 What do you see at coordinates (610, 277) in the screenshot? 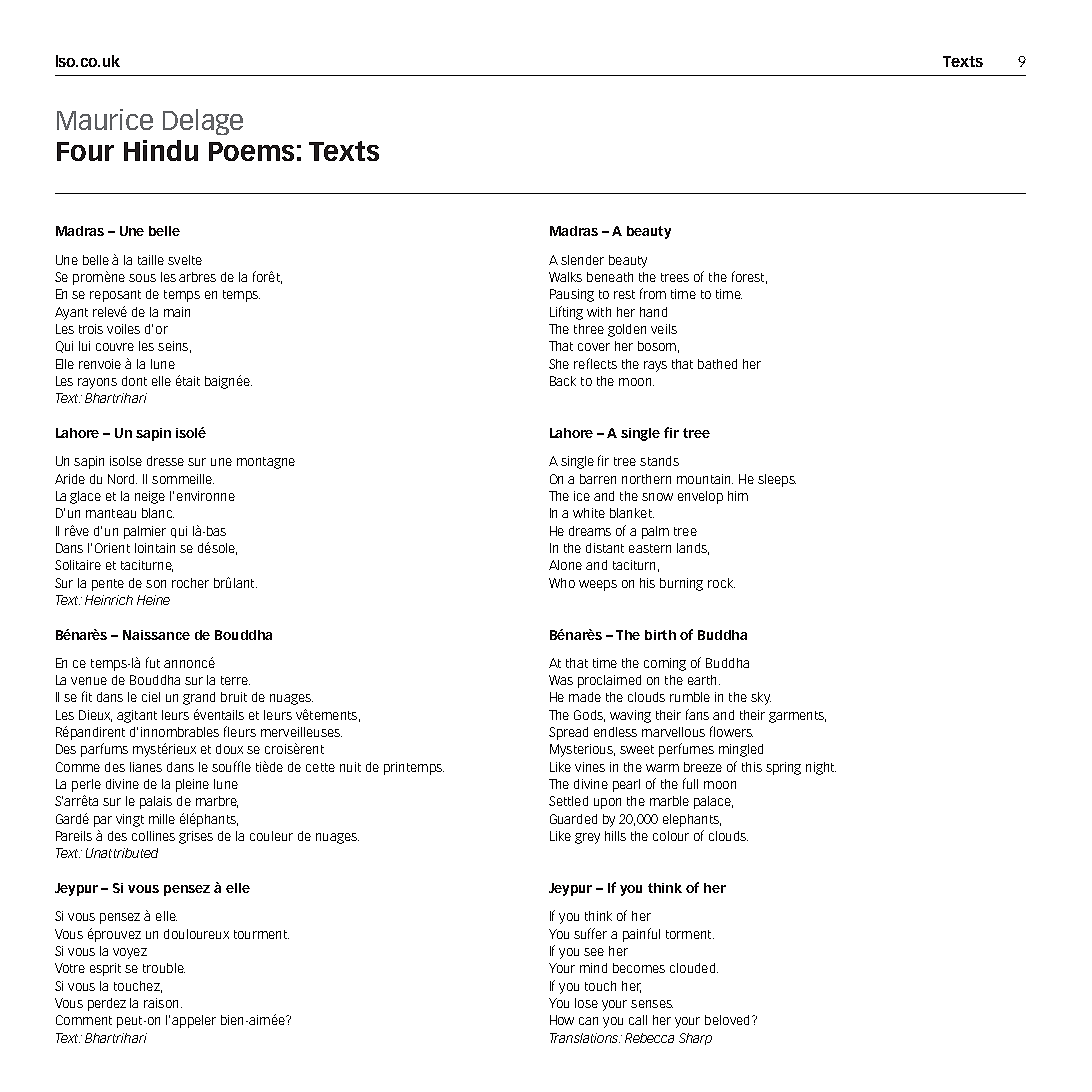
I see `beneath` at bounding box center [610, 277].
